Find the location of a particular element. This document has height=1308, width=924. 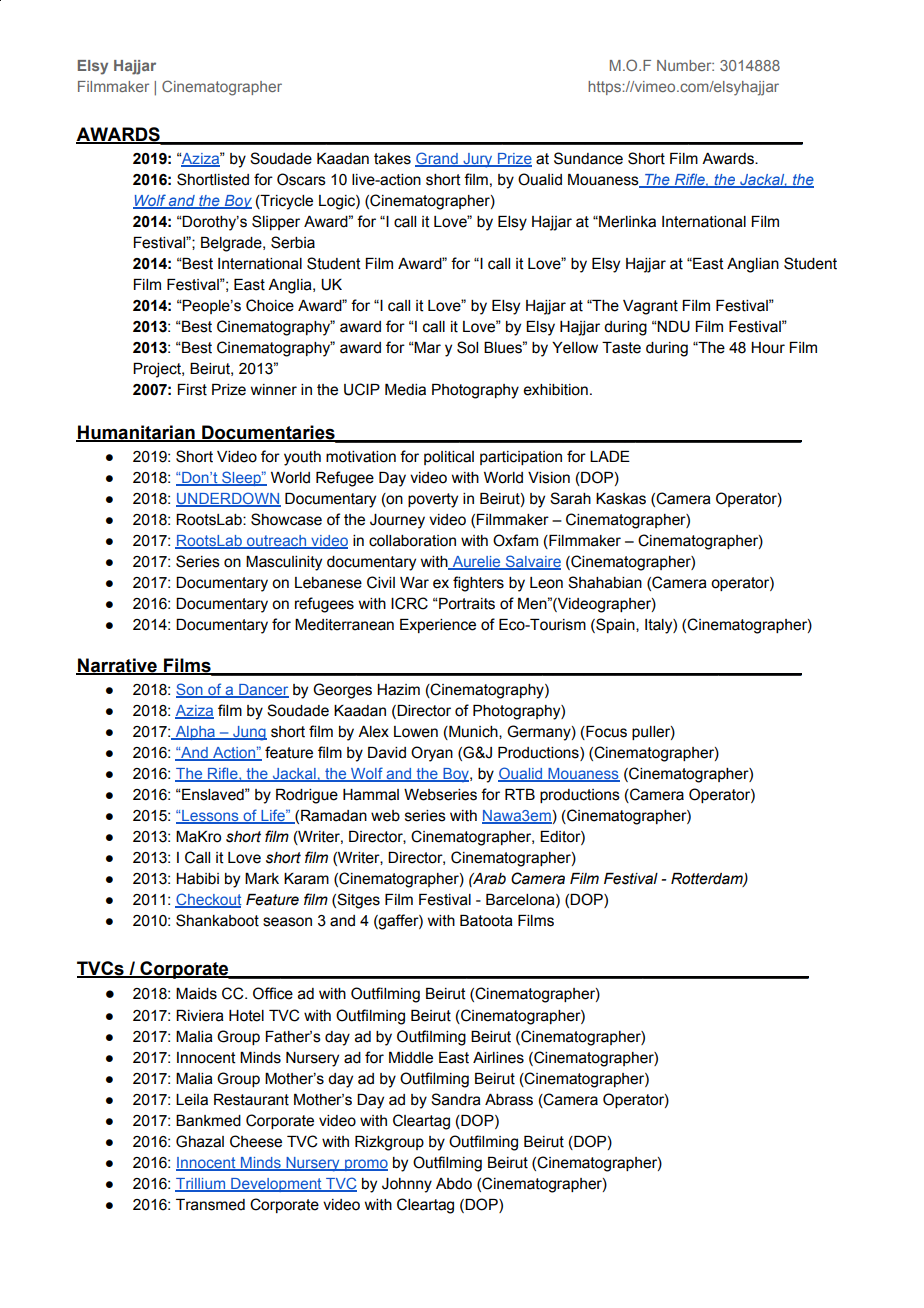

Sundance is located at coordinates (588, 158).
